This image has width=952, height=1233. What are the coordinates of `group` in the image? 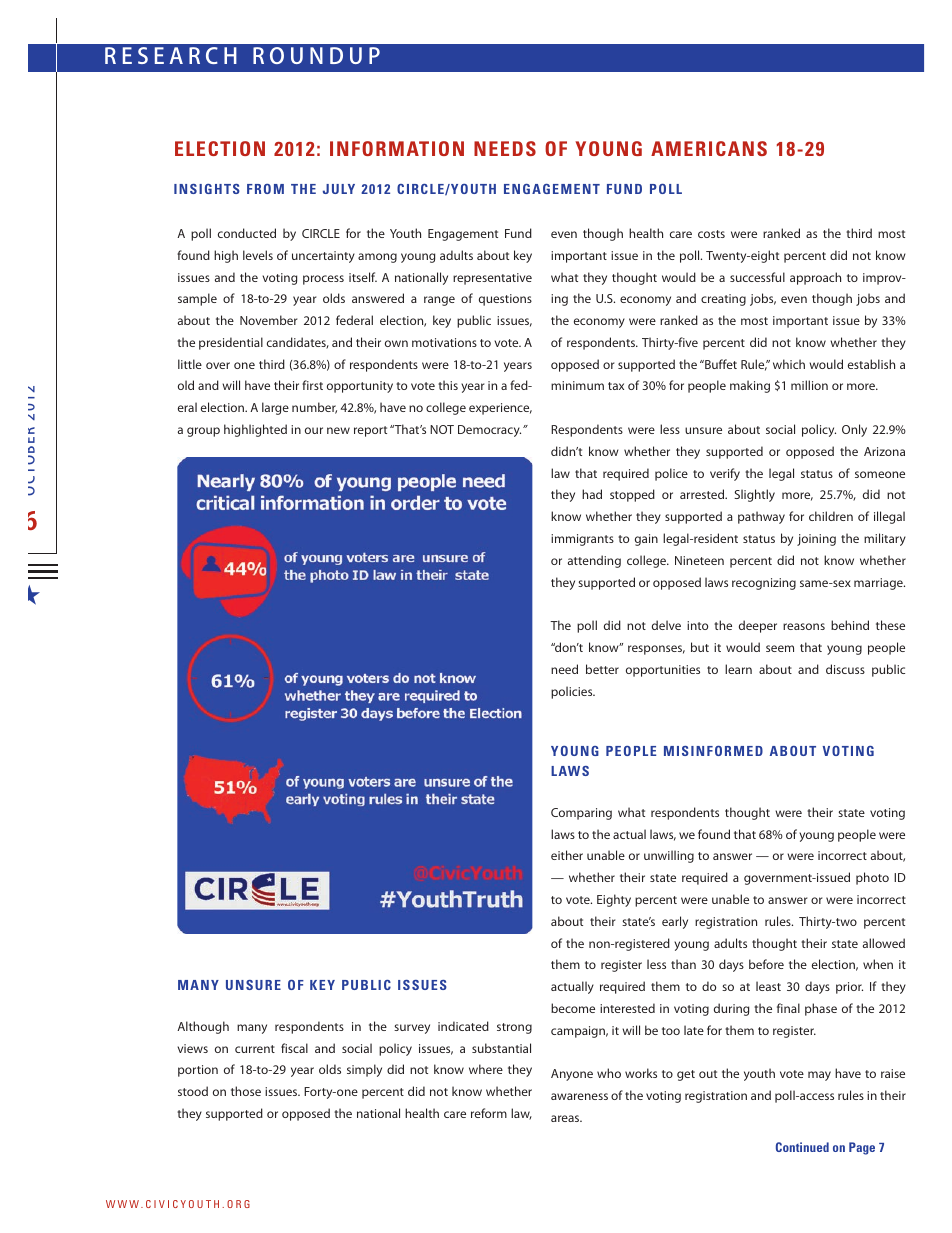 It's located at (203, 432).
